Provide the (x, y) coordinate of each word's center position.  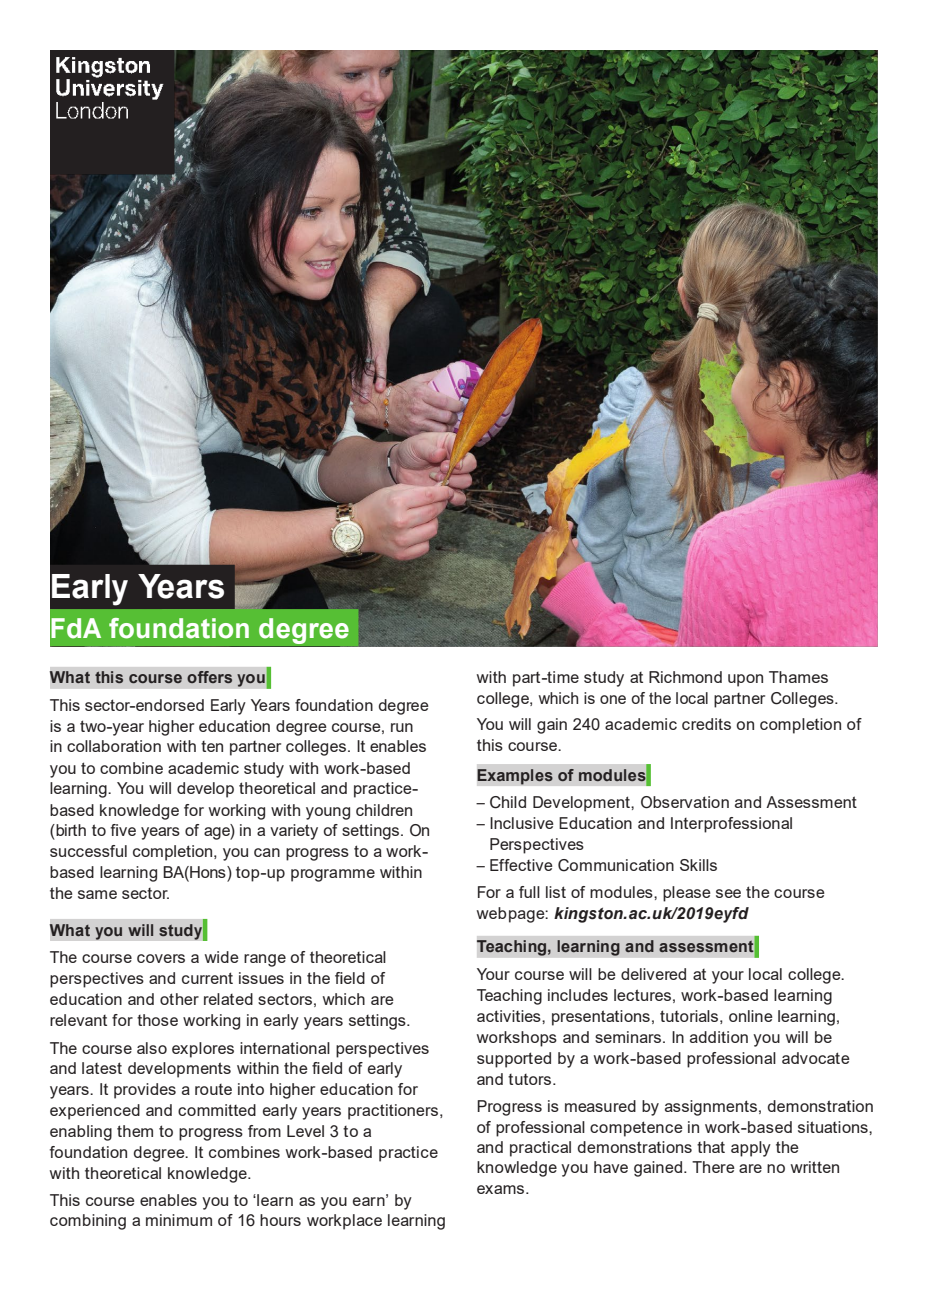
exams (502, 1189)
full (529, 892)
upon (745, 680)
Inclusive (522, 823)
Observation (685, 802)
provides (145, 1091)
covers (161, 958)
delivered (653, 974)
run (402, 727)
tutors (531, 1079)
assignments (711, 1108)
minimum (179, 1220)
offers (209, 677)
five (123, 830)
